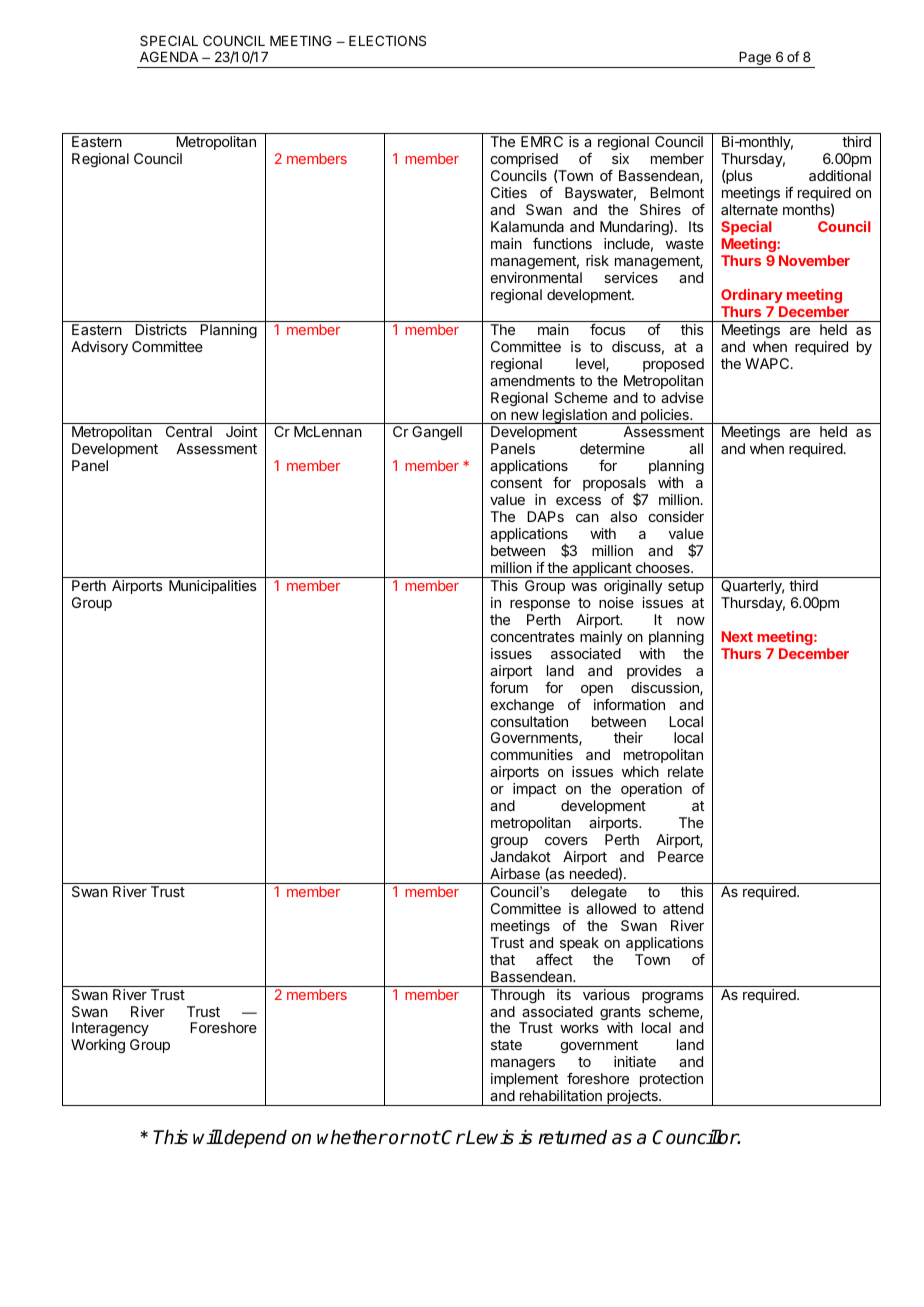  I want to click on AGENDA, so click(169, 56).
